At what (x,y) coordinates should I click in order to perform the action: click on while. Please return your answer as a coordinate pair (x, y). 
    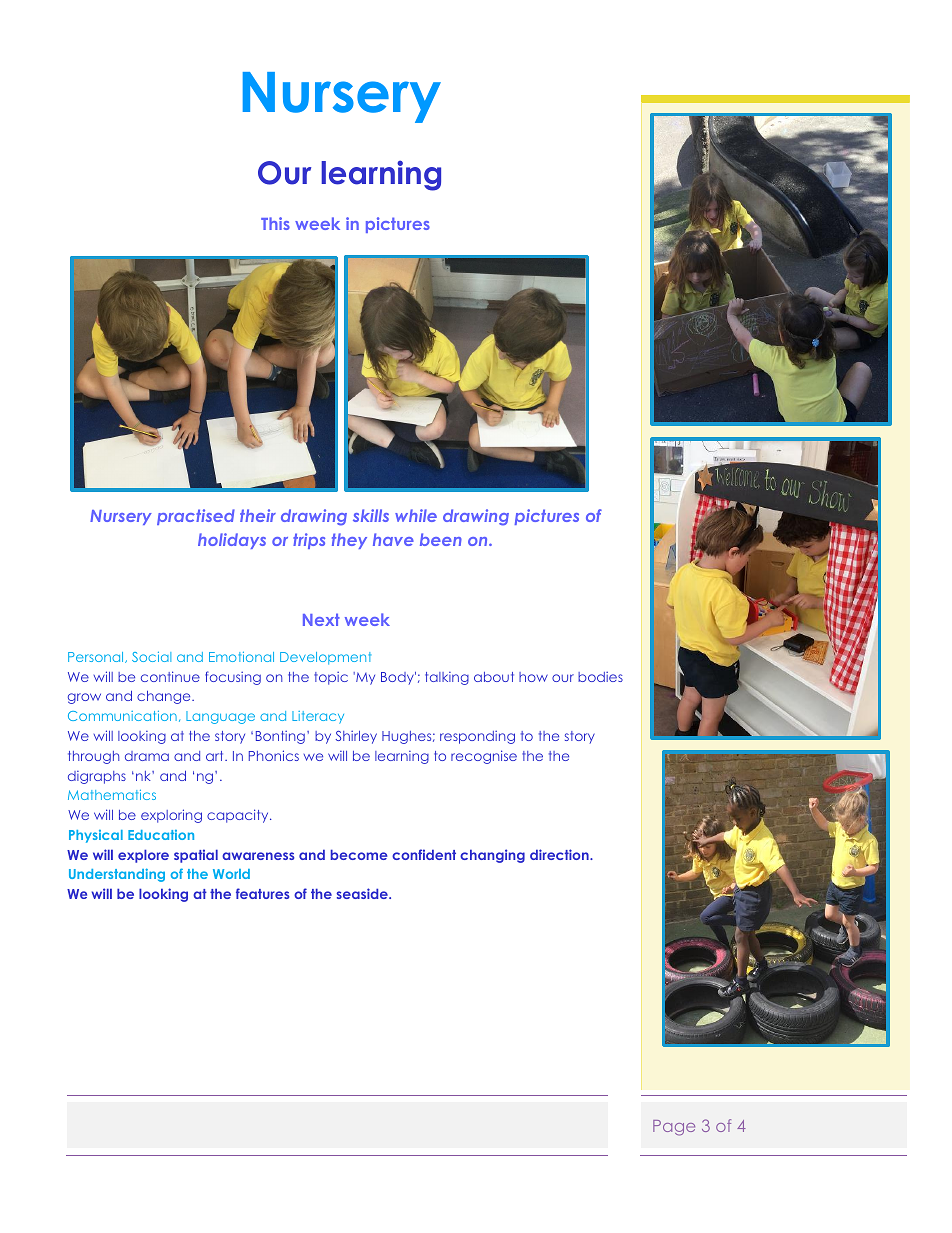
    Looking at the image, I should click on (416, 515).
